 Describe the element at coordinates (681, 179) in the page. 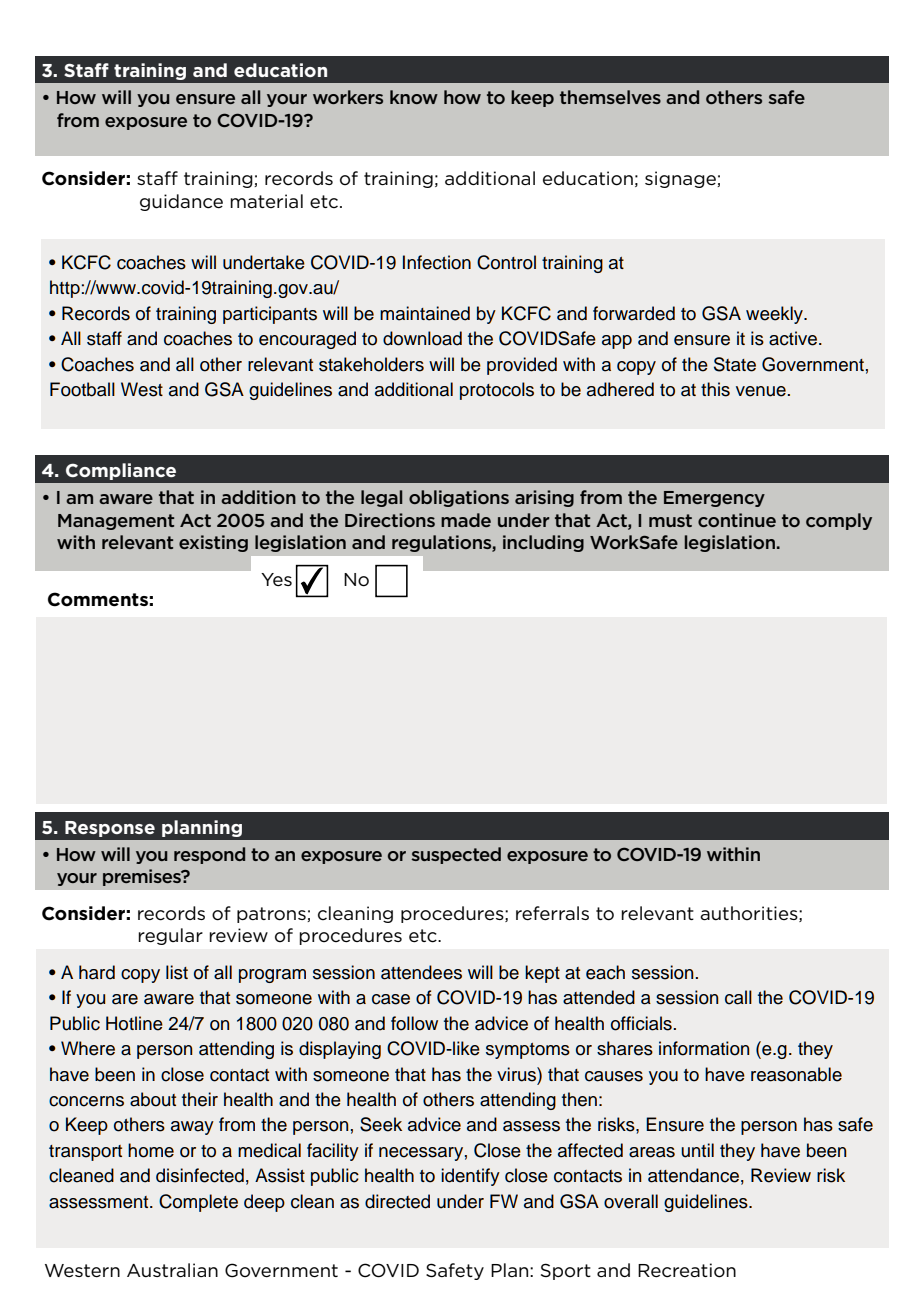

I see `signage` at that location.
